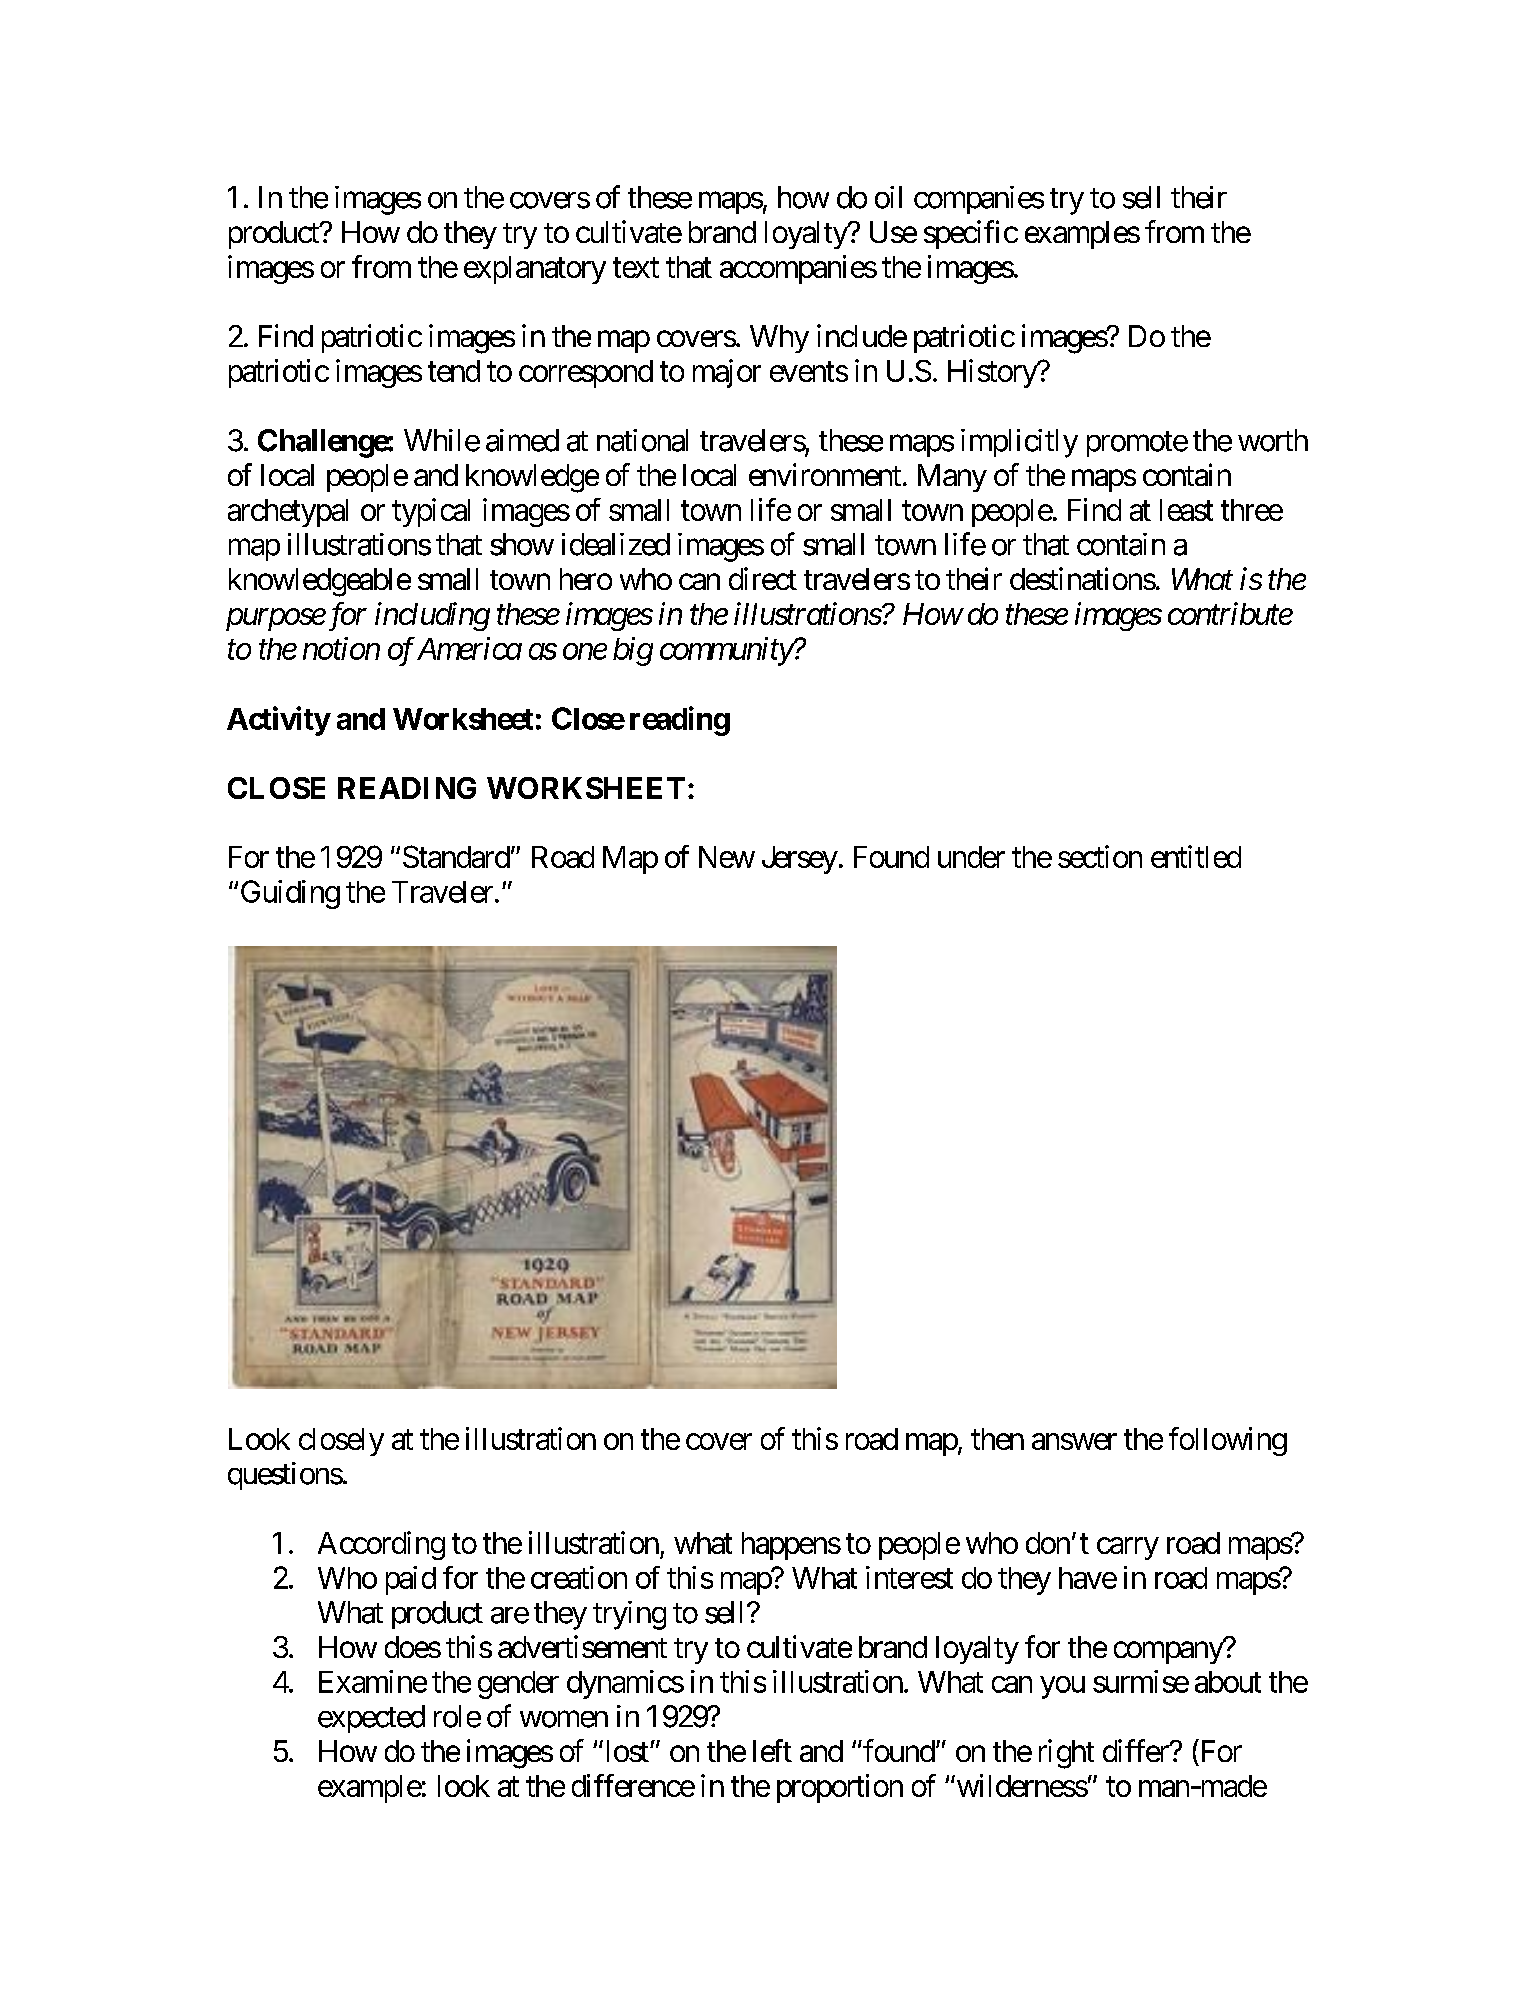 Image resolution: width=1539 pixels, height=1992 pixels. What do you see at coordinates (800, 860) in the screenshot?
I see `Jersey` at bounding box center [800, 860].
